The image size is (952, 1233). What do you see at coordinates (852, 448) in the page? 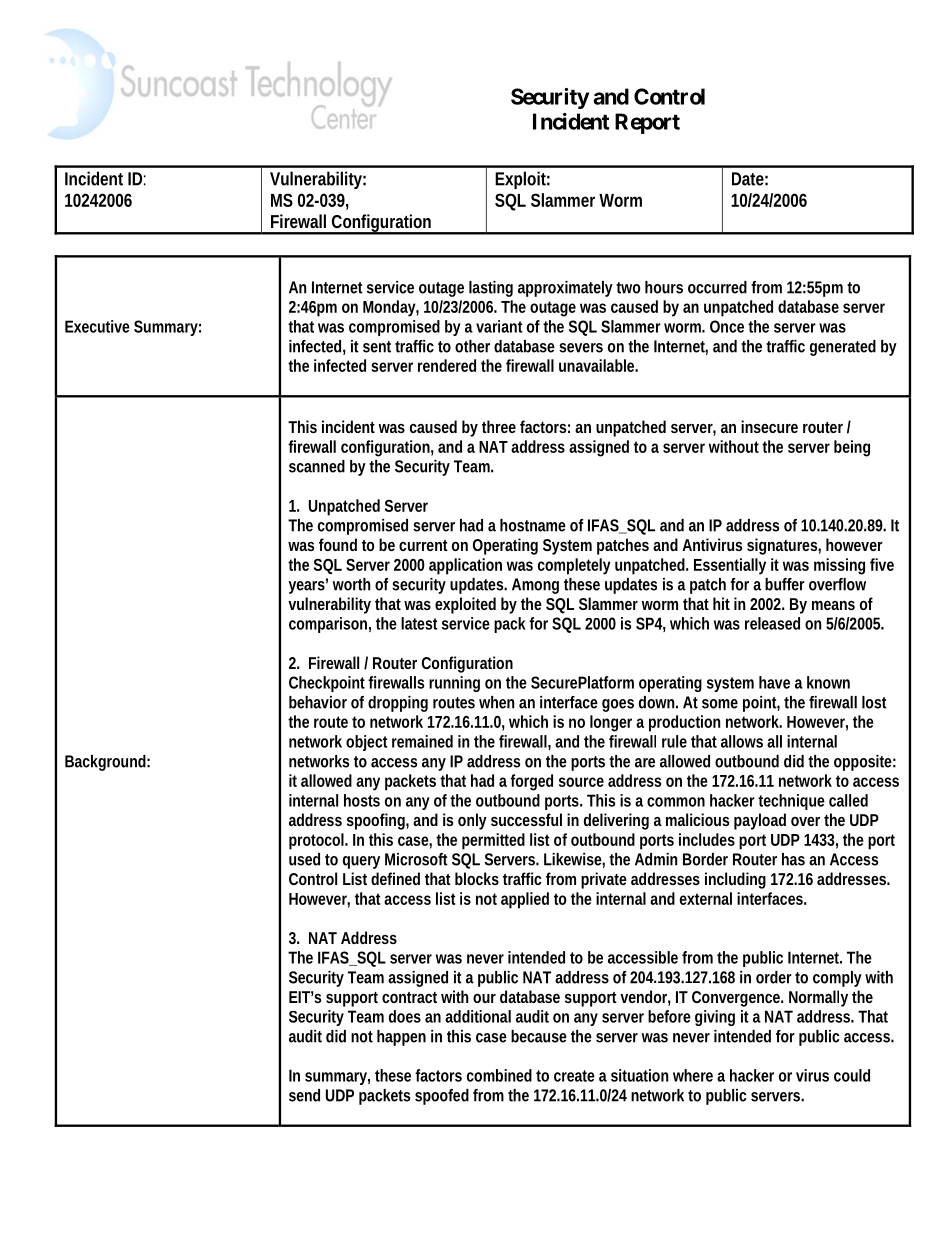
I see `being` at bounding box center [852, 448].
